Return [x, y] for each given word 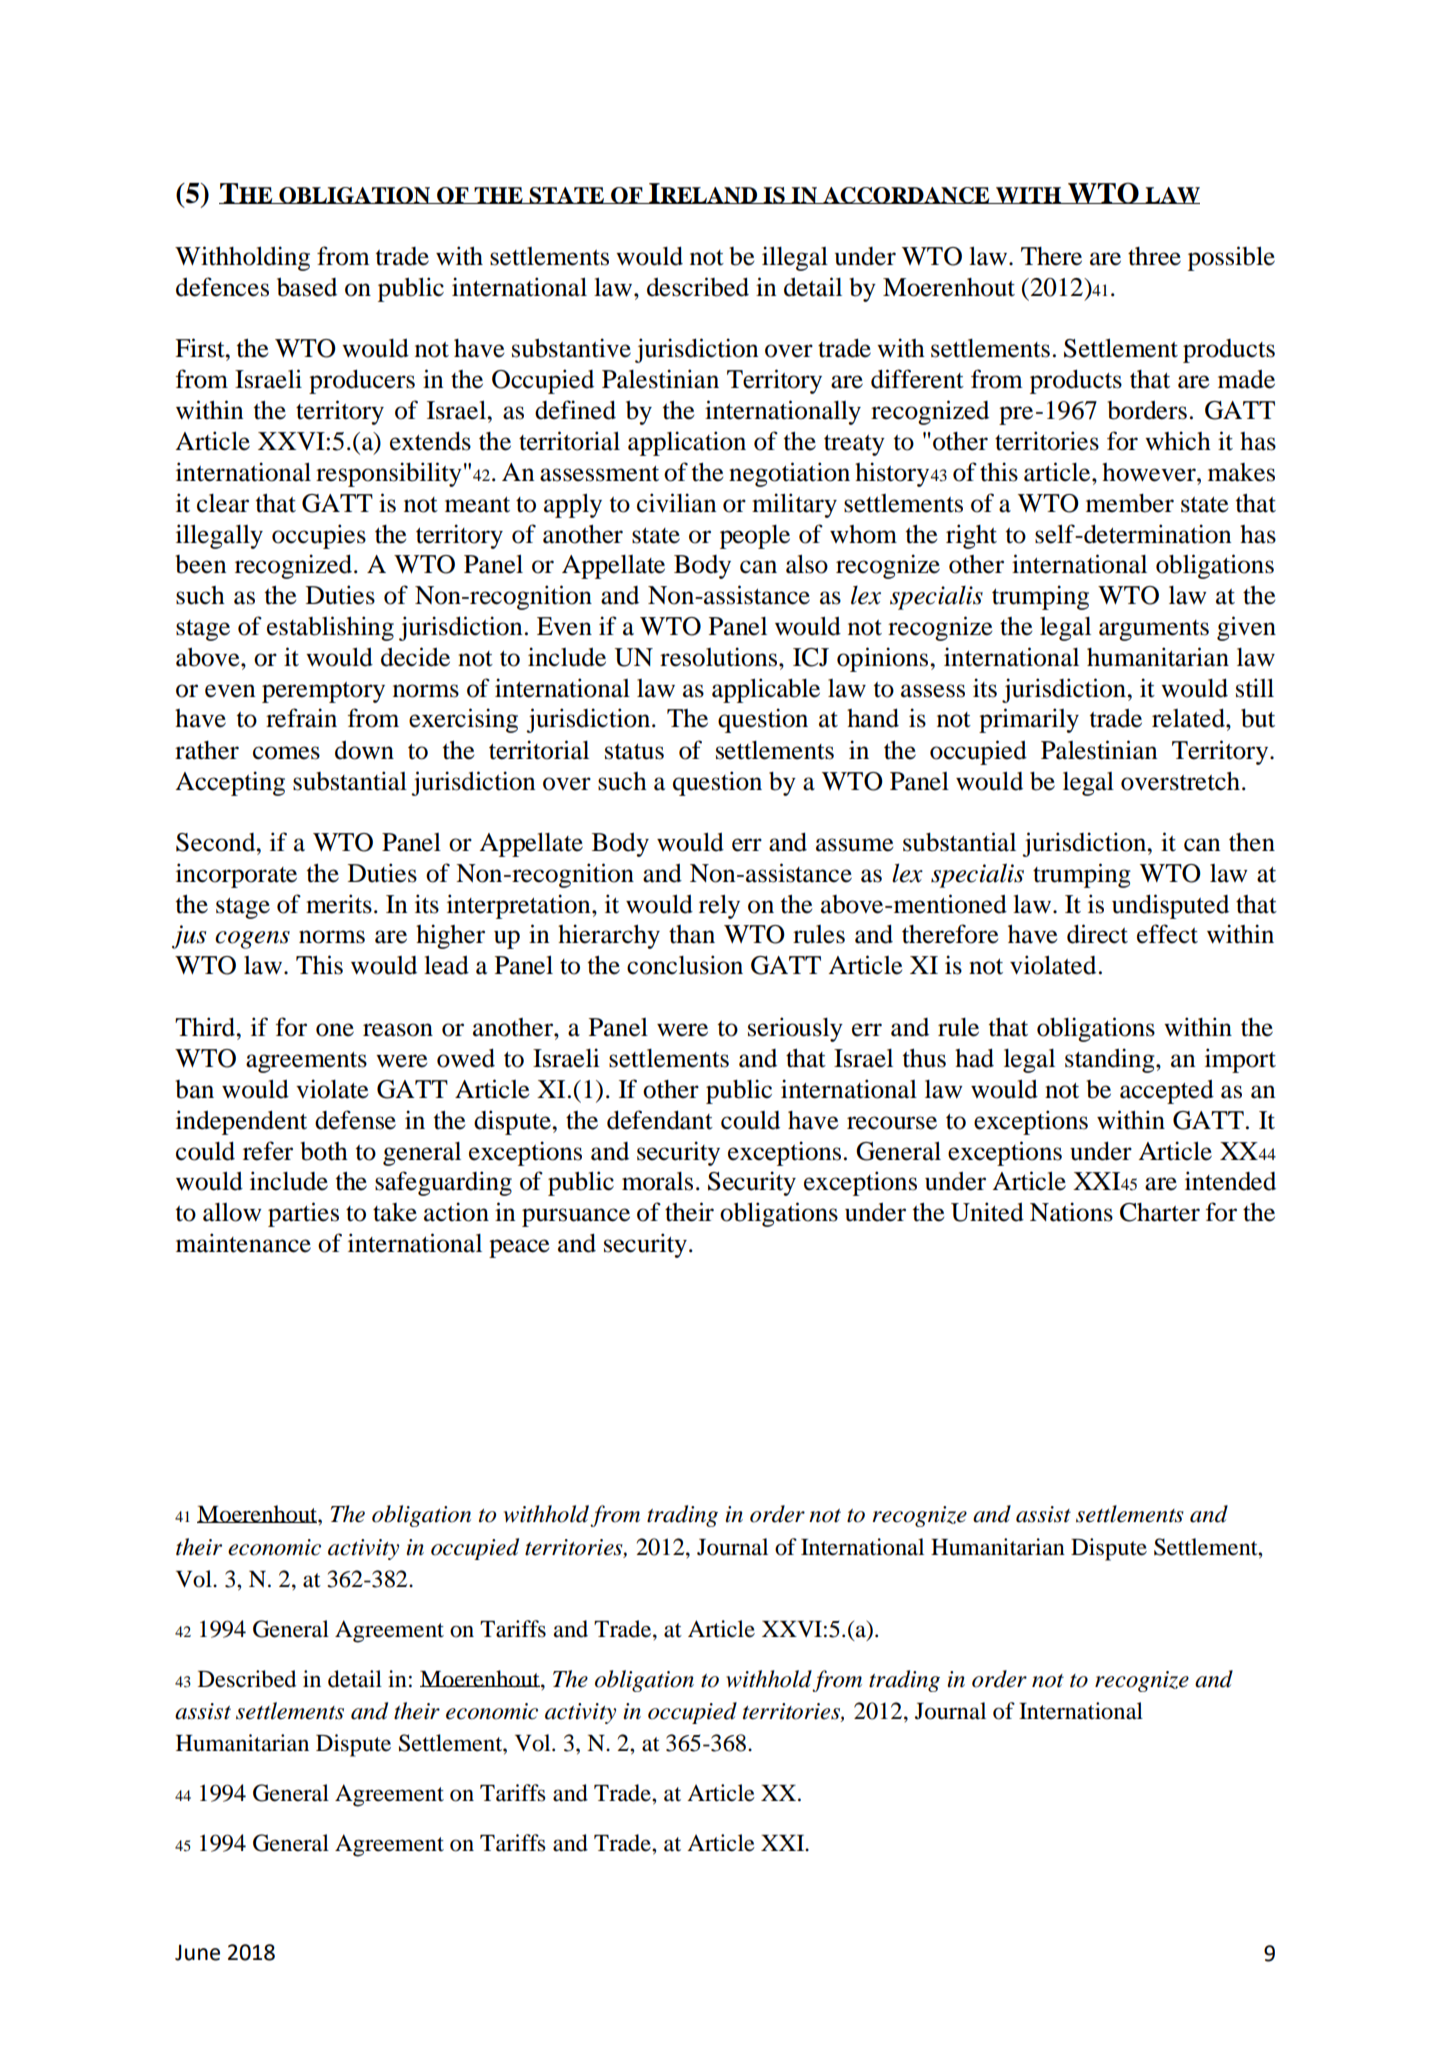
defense [355, 1120]
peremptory [323, 692]
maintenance [243, 1243]
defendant [660, 1120]
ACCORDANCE [906, 195]
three [1154, 256]
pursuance [576, 1217]
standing [1111, 1060]
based [307, 287]
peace [519, 1248]
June [197, 1952]
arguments [1154, 630]
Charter [1160, 1212]
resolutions [720, 657]
